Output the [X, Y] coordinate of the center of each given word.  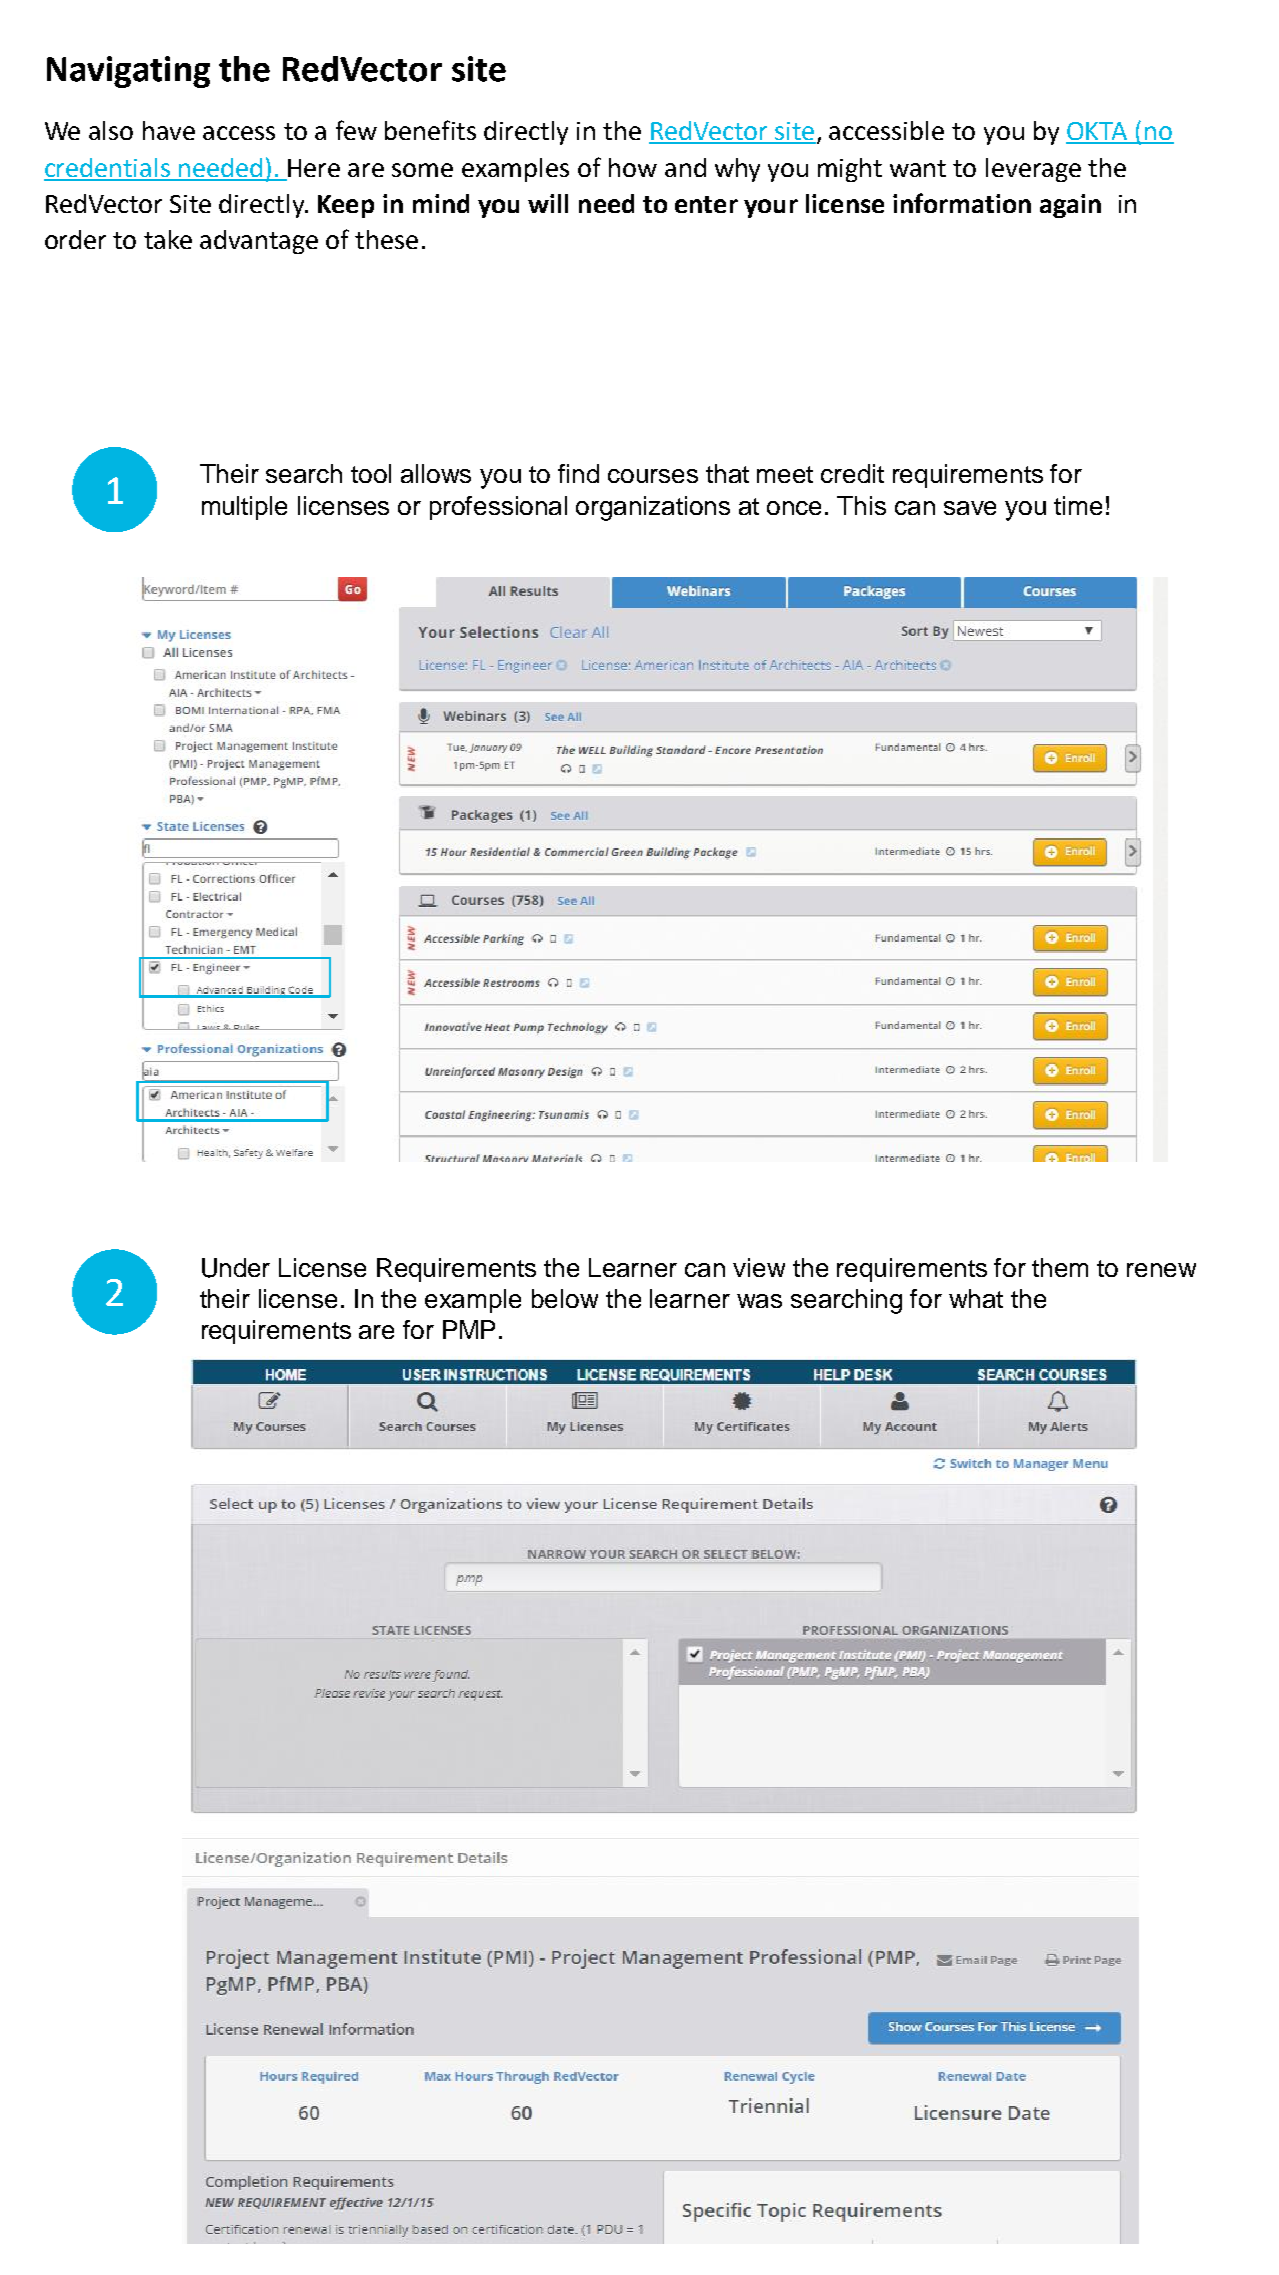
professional [498, 508]
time [1078, 505]
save [970, 508]
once [794, 508]
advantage [259, 242]
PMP [469, 1329]
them [1060, 1267]
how [633, 167]
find [578, 473]
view [759, 1267]
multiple [244, 508]
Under [236, 1268]
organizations [653, 508]
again [1070, 206]
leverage [1033, 170]
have [169, 130]
